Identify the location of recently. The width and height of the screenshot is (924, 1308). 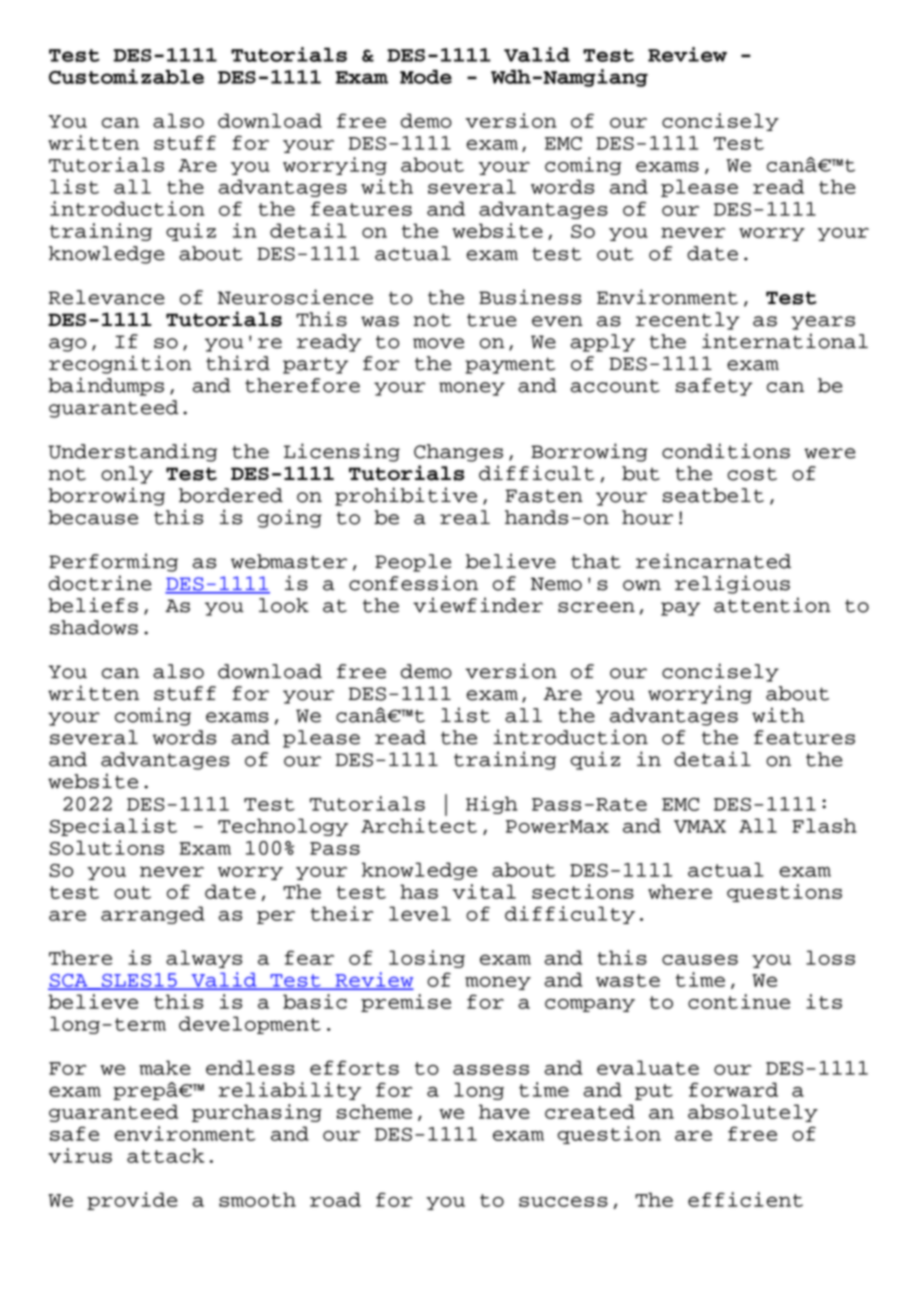
(688, 321).
